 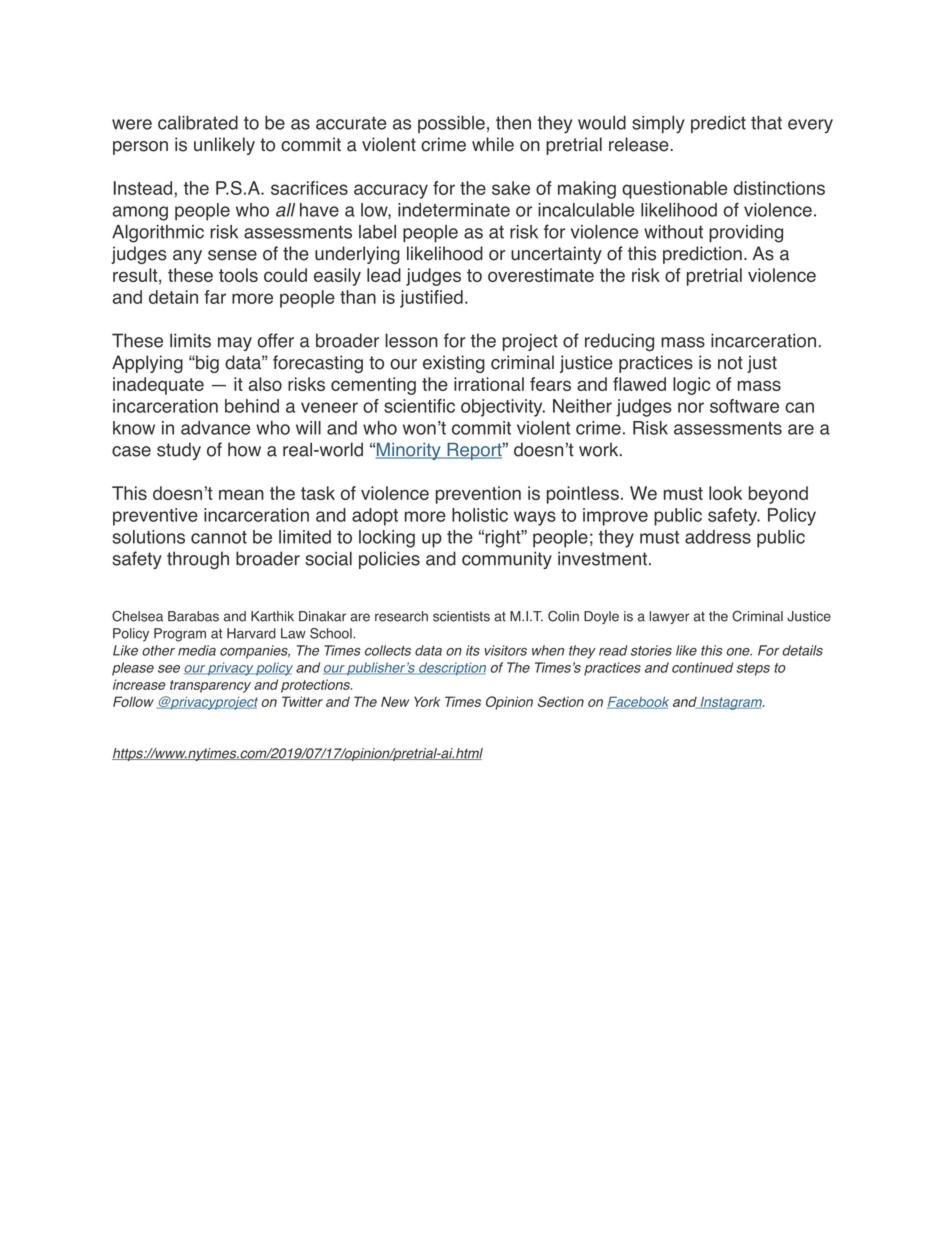 I want to click on description, so click(x=451, y=669).
